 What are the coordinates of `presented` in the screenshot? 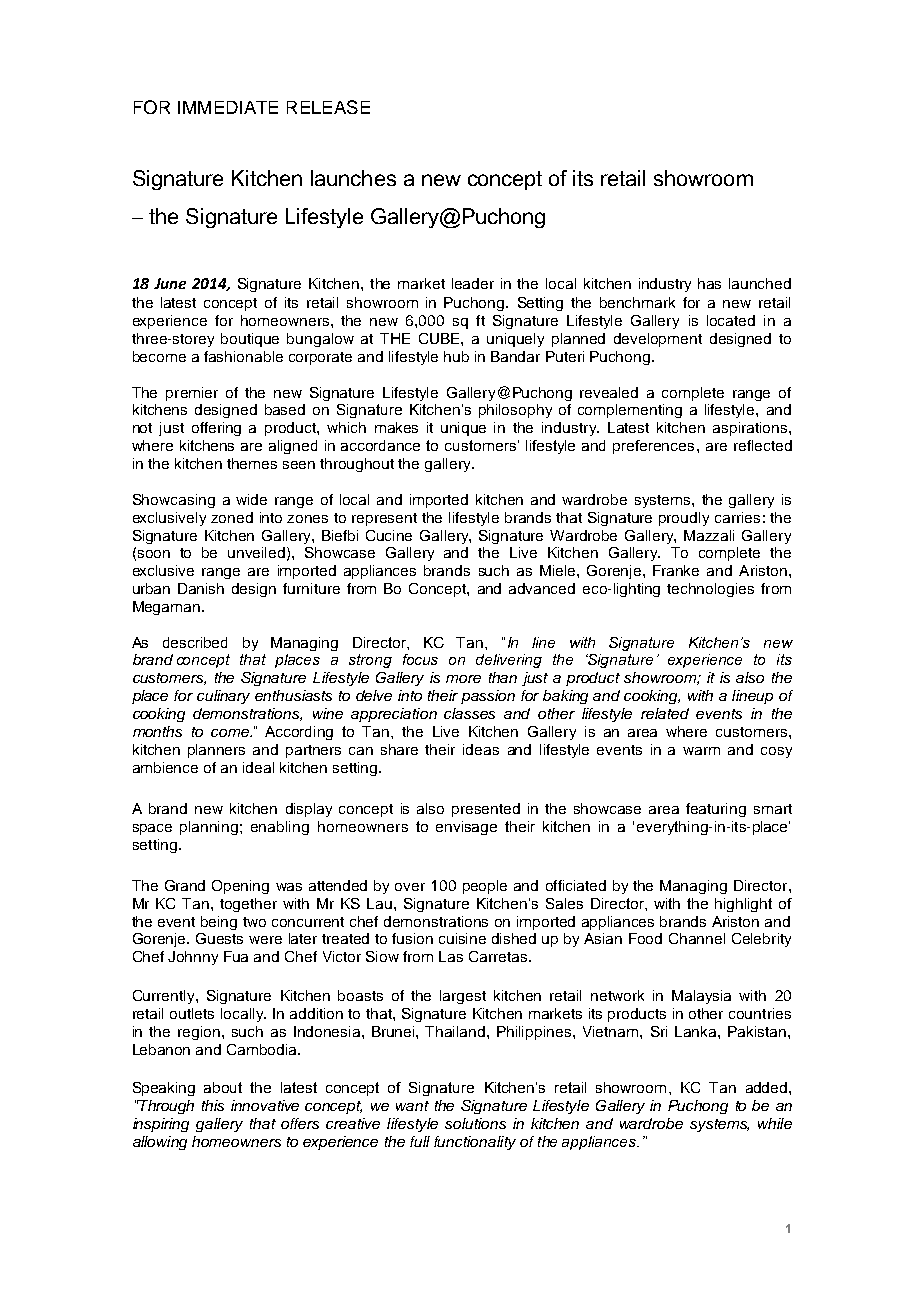 It's located at (486, 810).
